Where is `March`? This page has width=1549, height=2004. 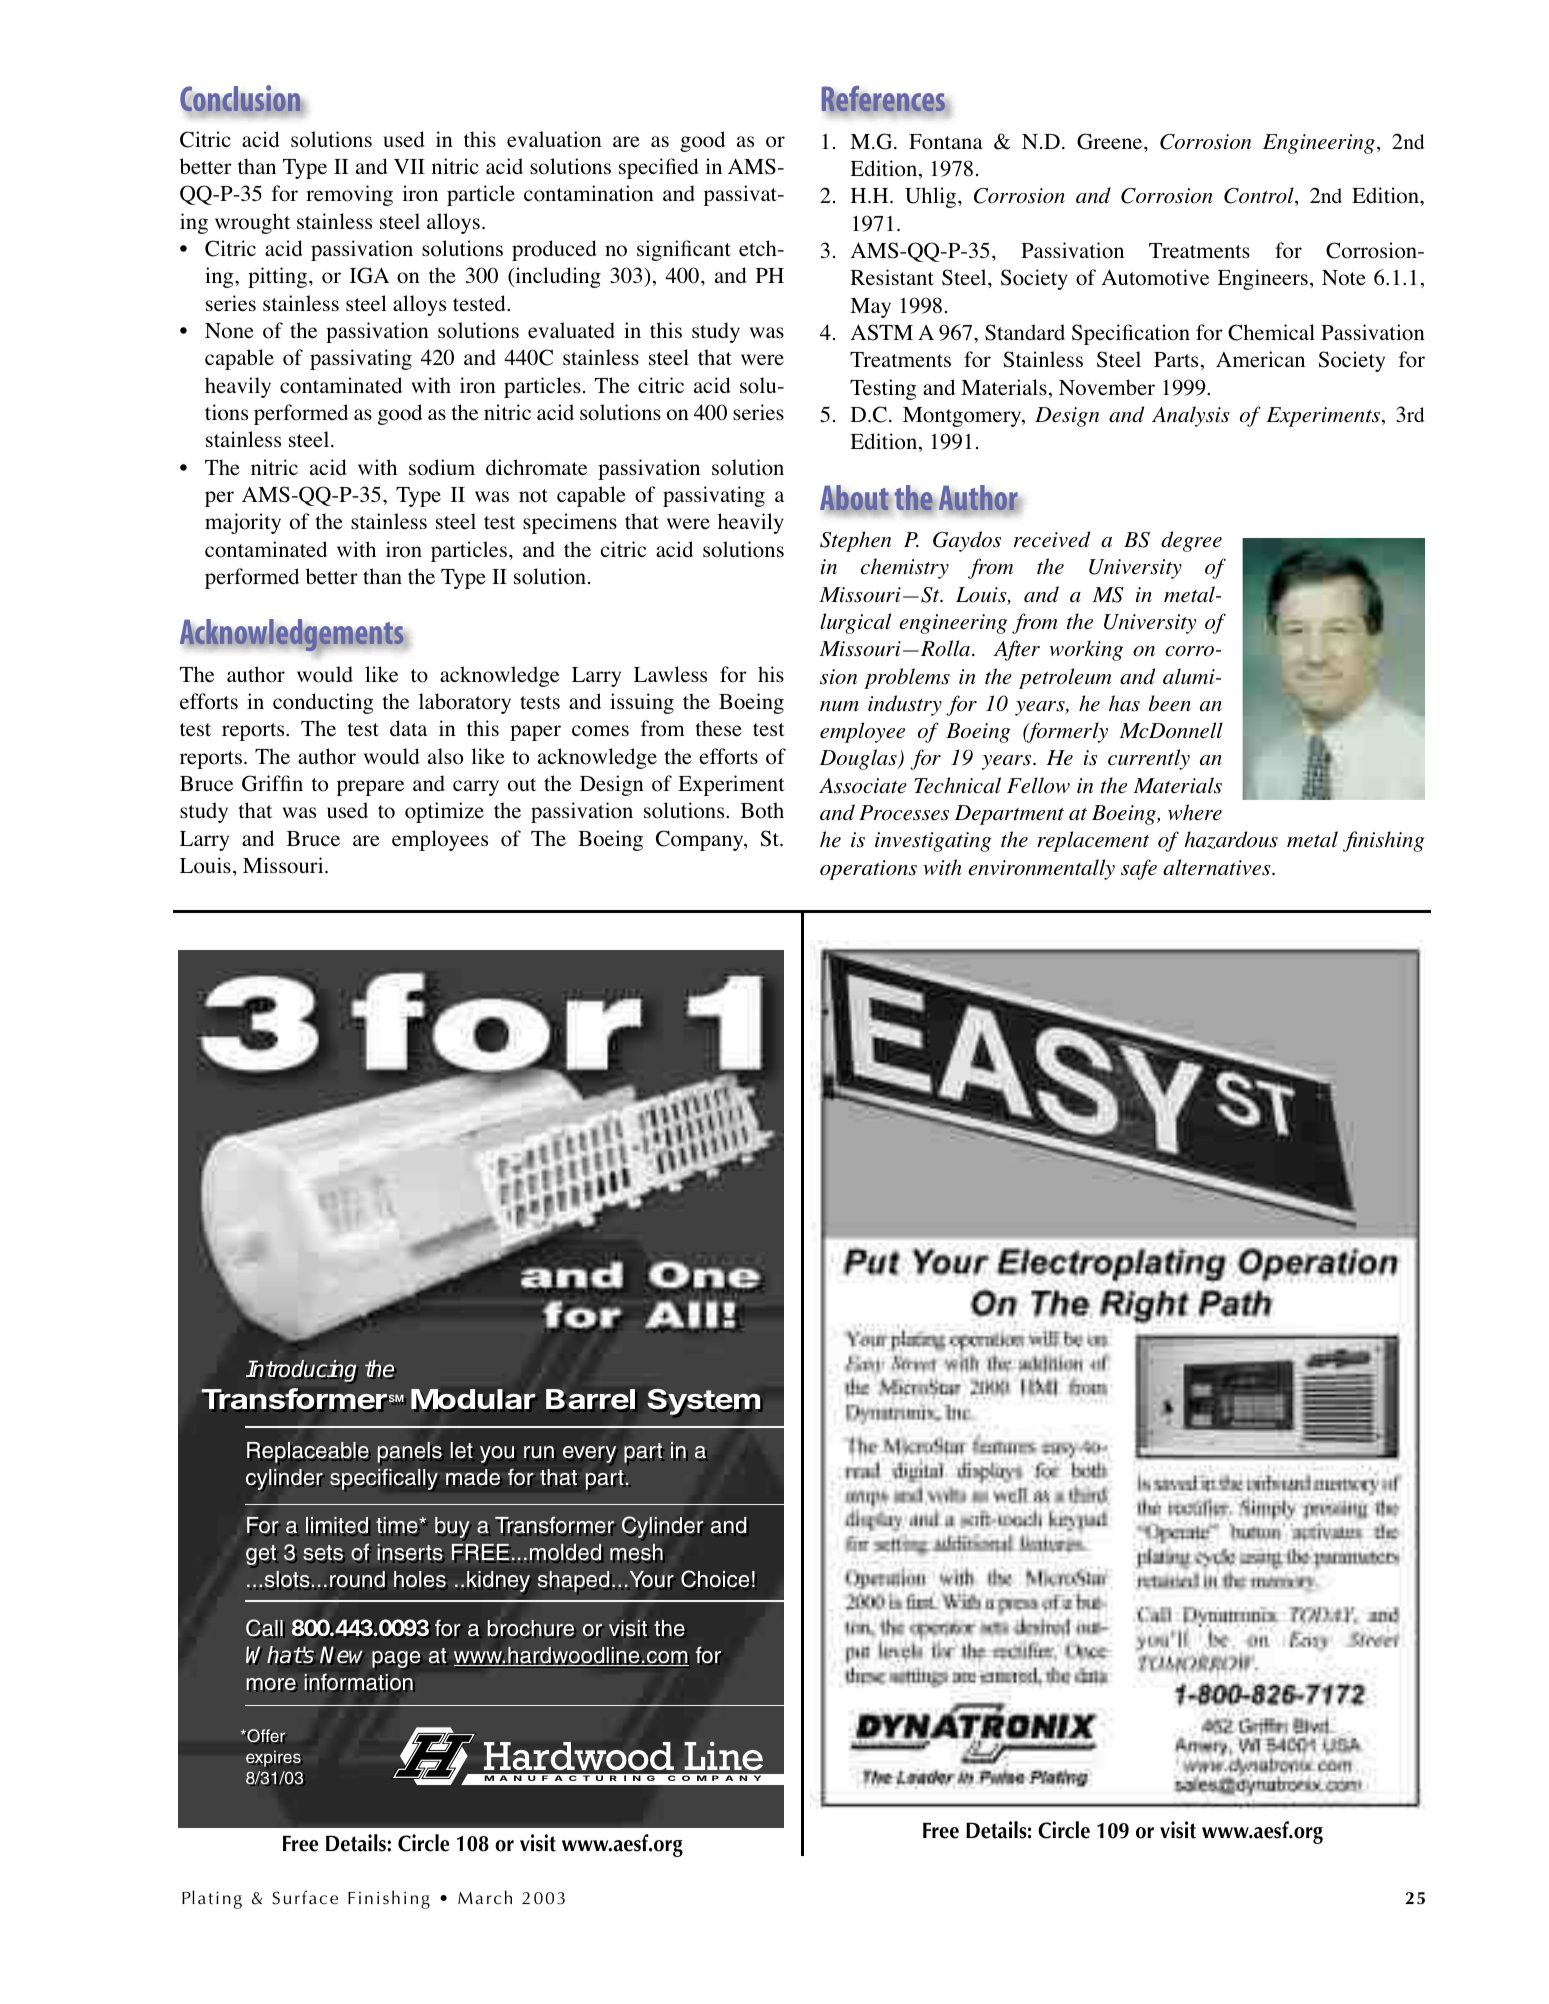 March is located at coordinates (485, 1897).
